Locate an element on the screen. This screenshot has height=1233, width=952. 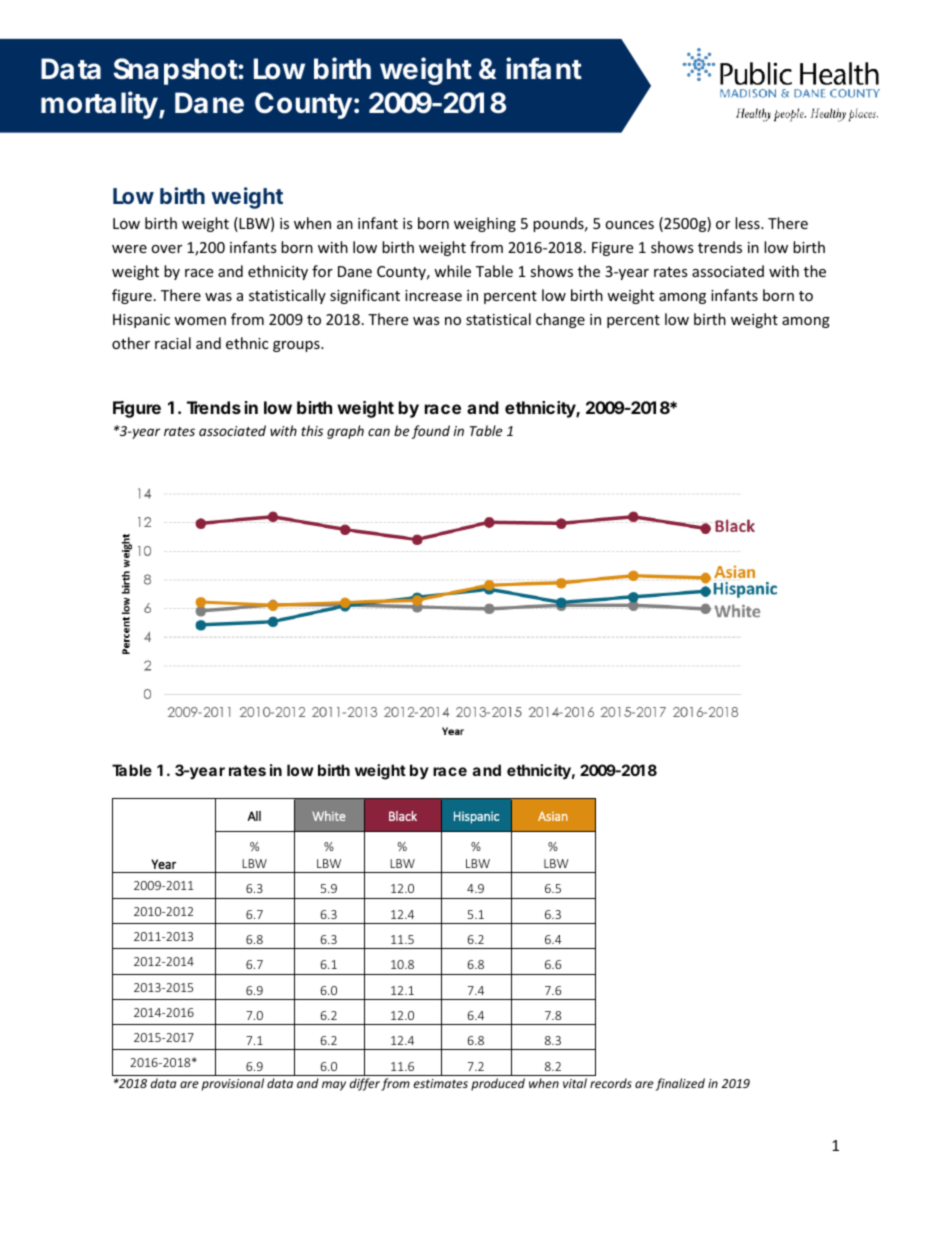
White is located at coordinates (329, 816).
